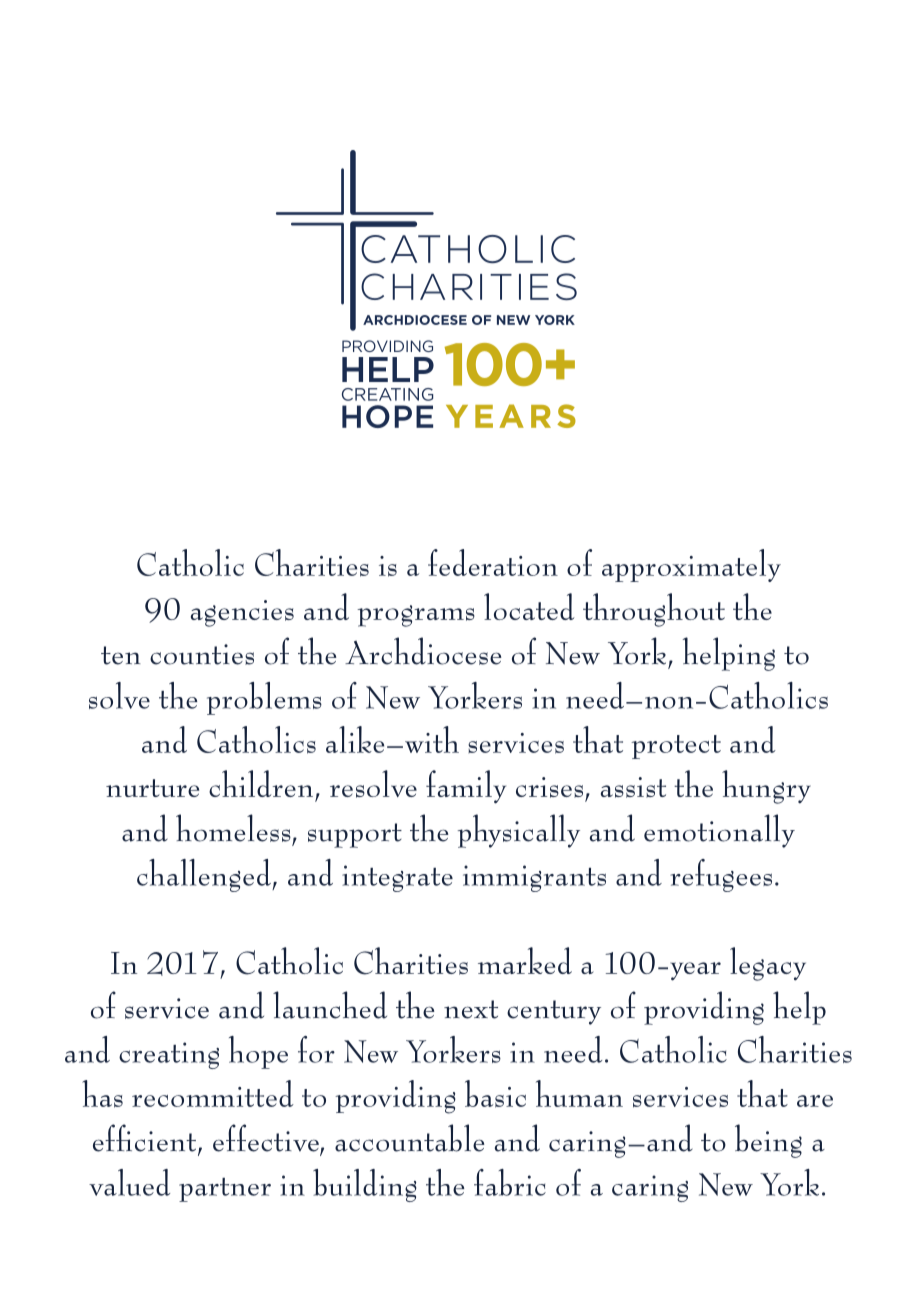  What do you see at coordinates (493, 562) in the screenshot?
I see `federation` at bounding box center [493, 562].
